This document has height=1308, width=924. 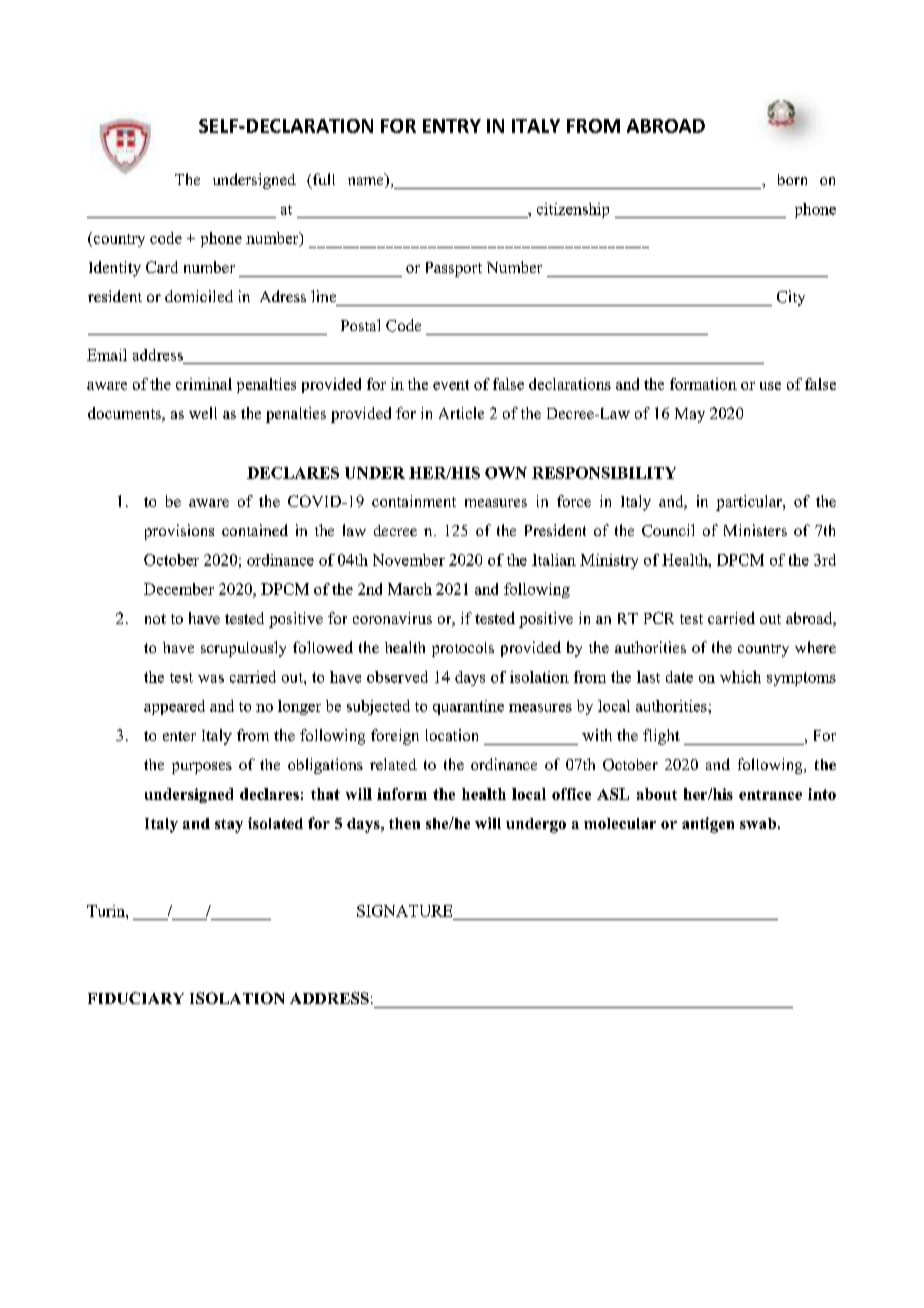 What do you see at coordinates (322, 180) in the document?
I see `full` at bounding box center [322, 180].
